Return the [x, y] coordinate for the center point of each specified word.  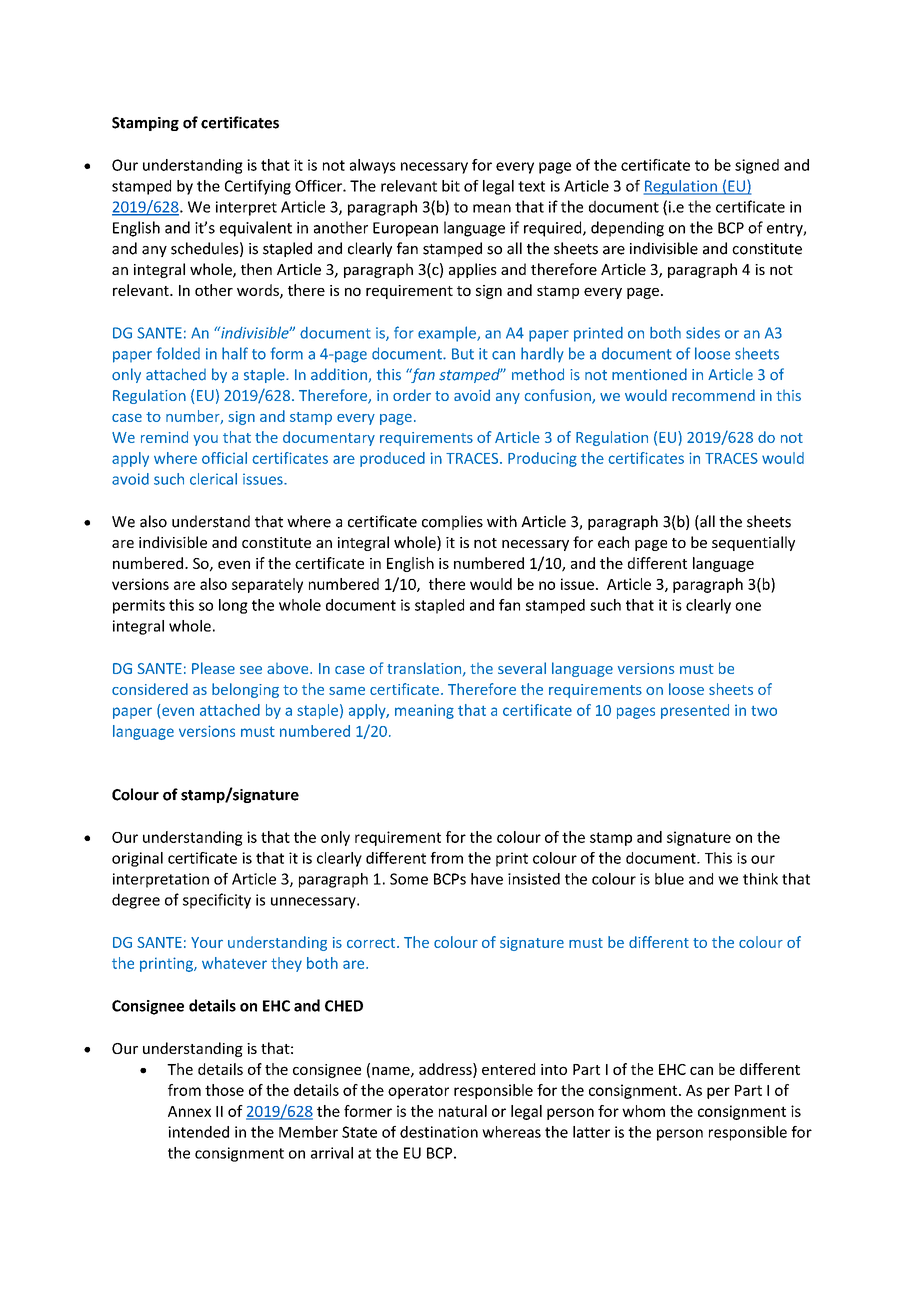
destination [439, 1132]
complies [452, 522]
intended [198, 1132]
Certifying [258, 187]
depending [627, 229]
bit [451, 186]
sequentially [753, 543]
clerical [213, 479]
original [137, 859]
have [487, 879]
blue [669, 879]
